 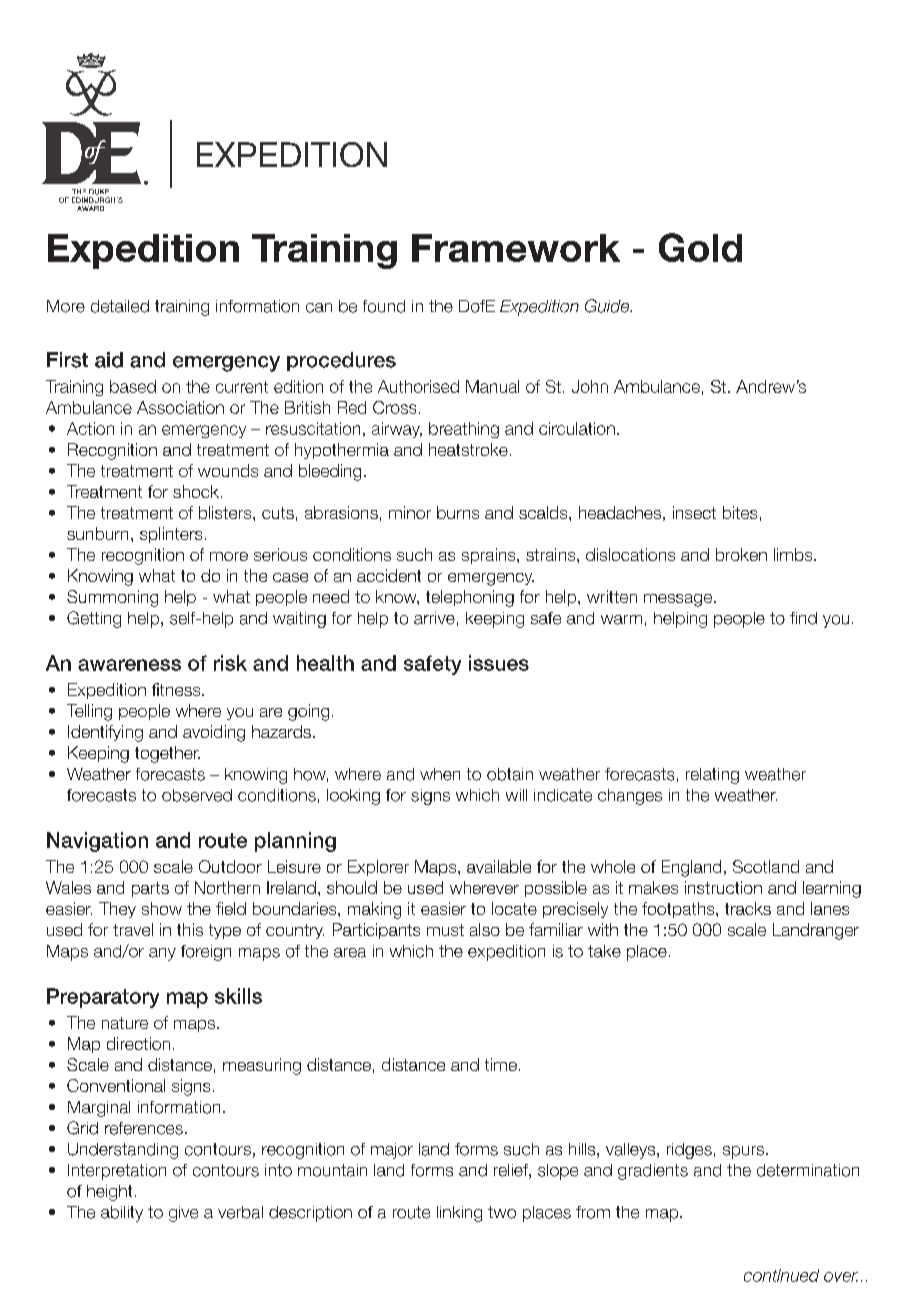 What do you see at coordinates (458, 512) in the page?
I see `burns` at bounding box center [458, 512].
